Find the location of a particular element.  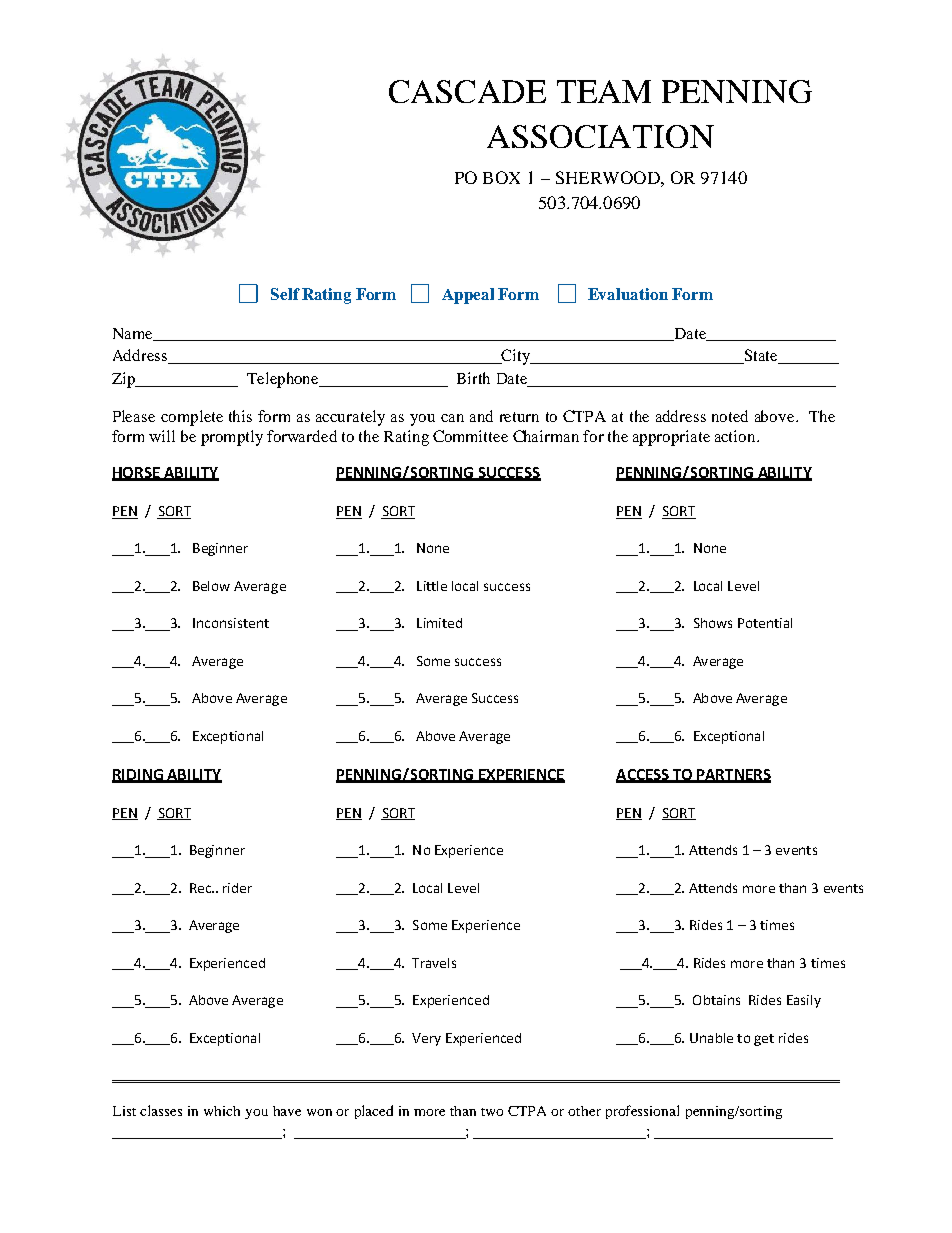

ASSOCIATION is located at coordinates (600, 136).
